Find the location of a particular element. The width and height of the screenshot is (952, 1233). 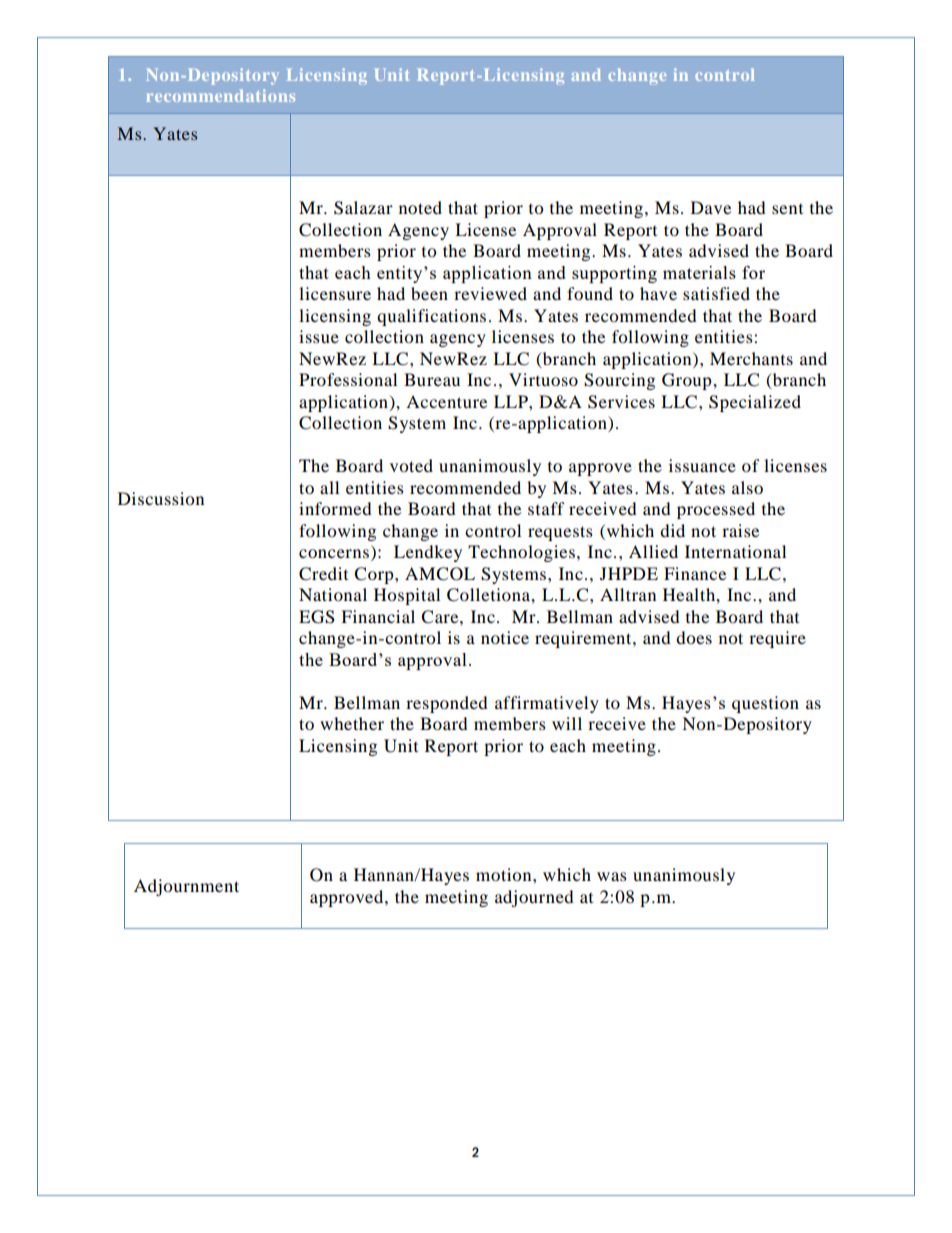

Dave is located at coordinates (711, 207).
